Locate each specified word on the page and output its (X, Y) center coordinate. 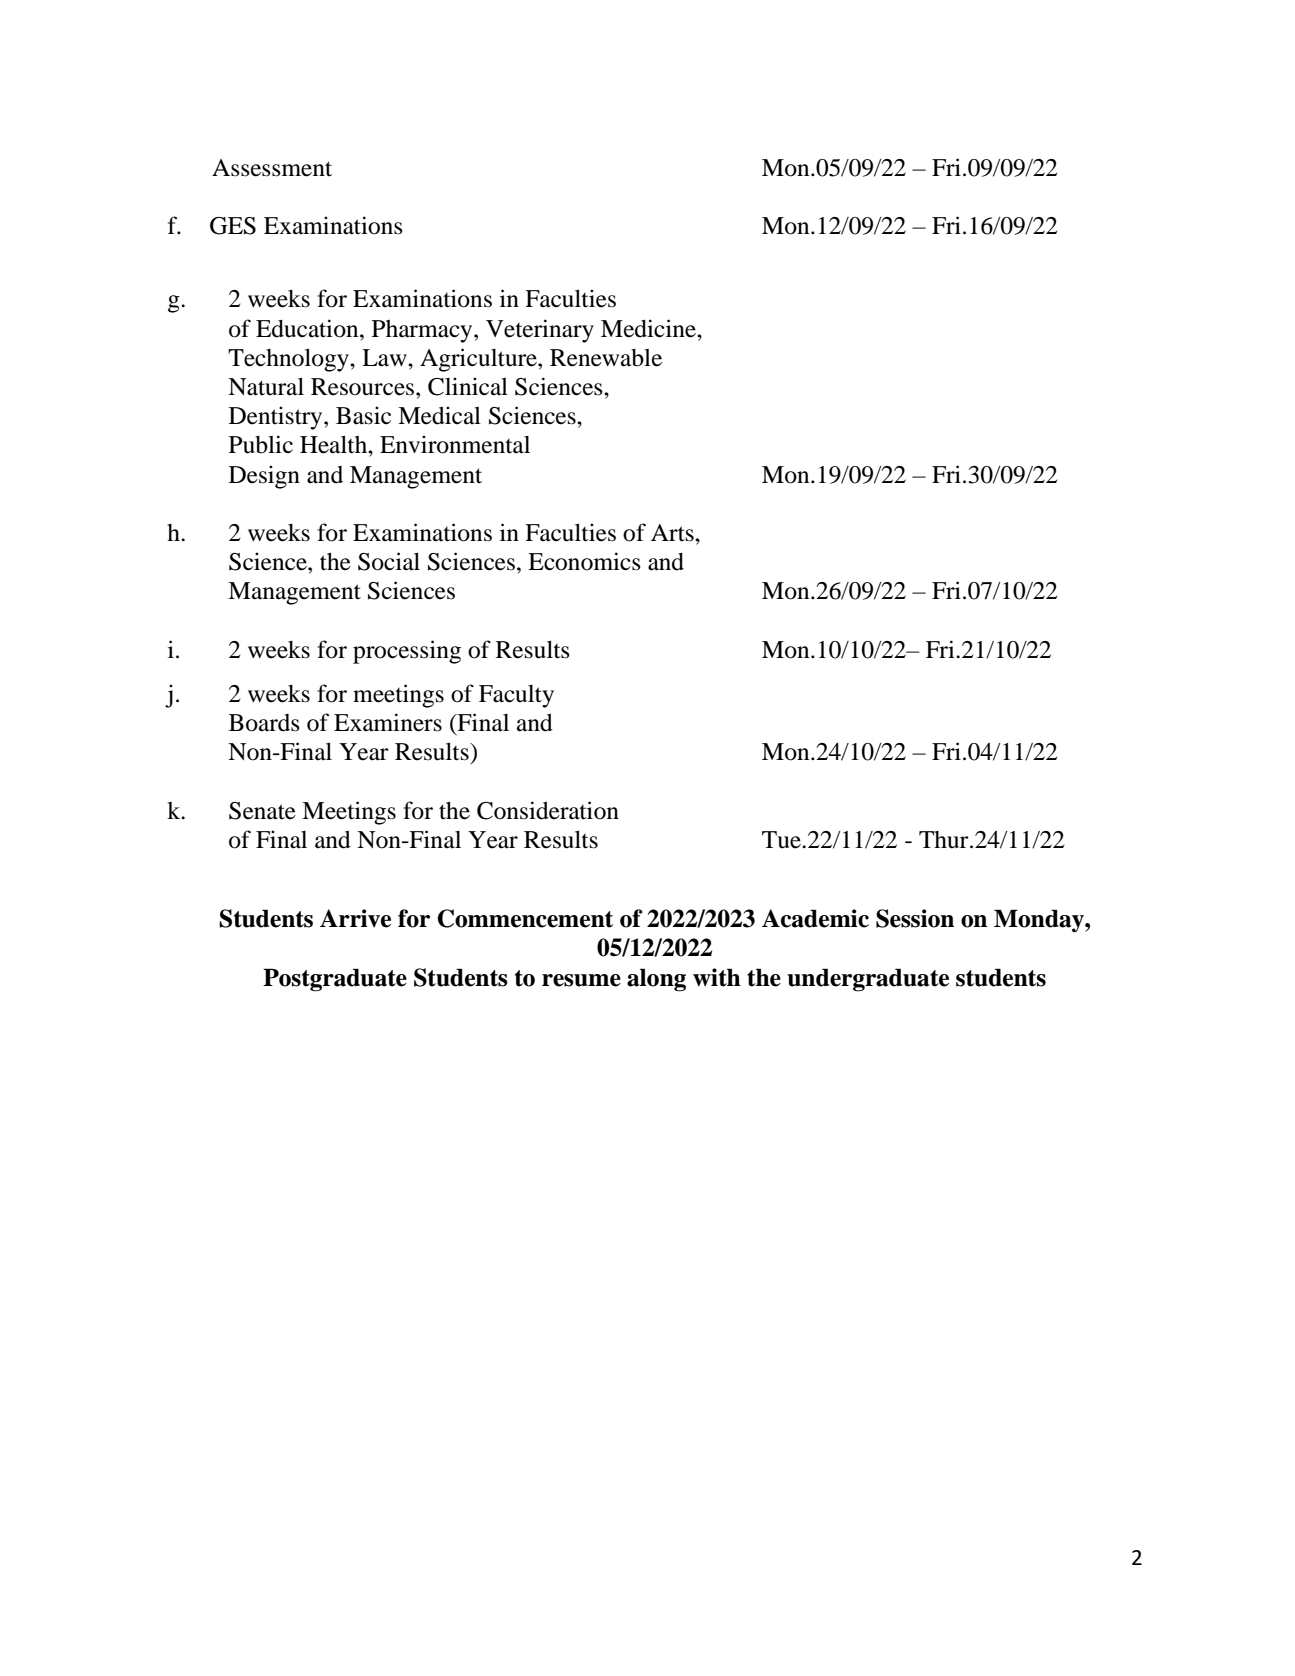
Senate (262, 811)
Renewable (606, 358)
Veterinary (540, 331)
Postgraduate (335, 980)
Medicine (649, 328)
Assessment (272, 168)
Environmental (455, 444)
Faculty (516, 696)
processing (407, 652)
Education (308, 328)
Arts (673, 533)
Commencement (525, 918)
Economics (584, 561)
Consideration (548, 810)
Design (264, 477)
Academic (815, 918)
